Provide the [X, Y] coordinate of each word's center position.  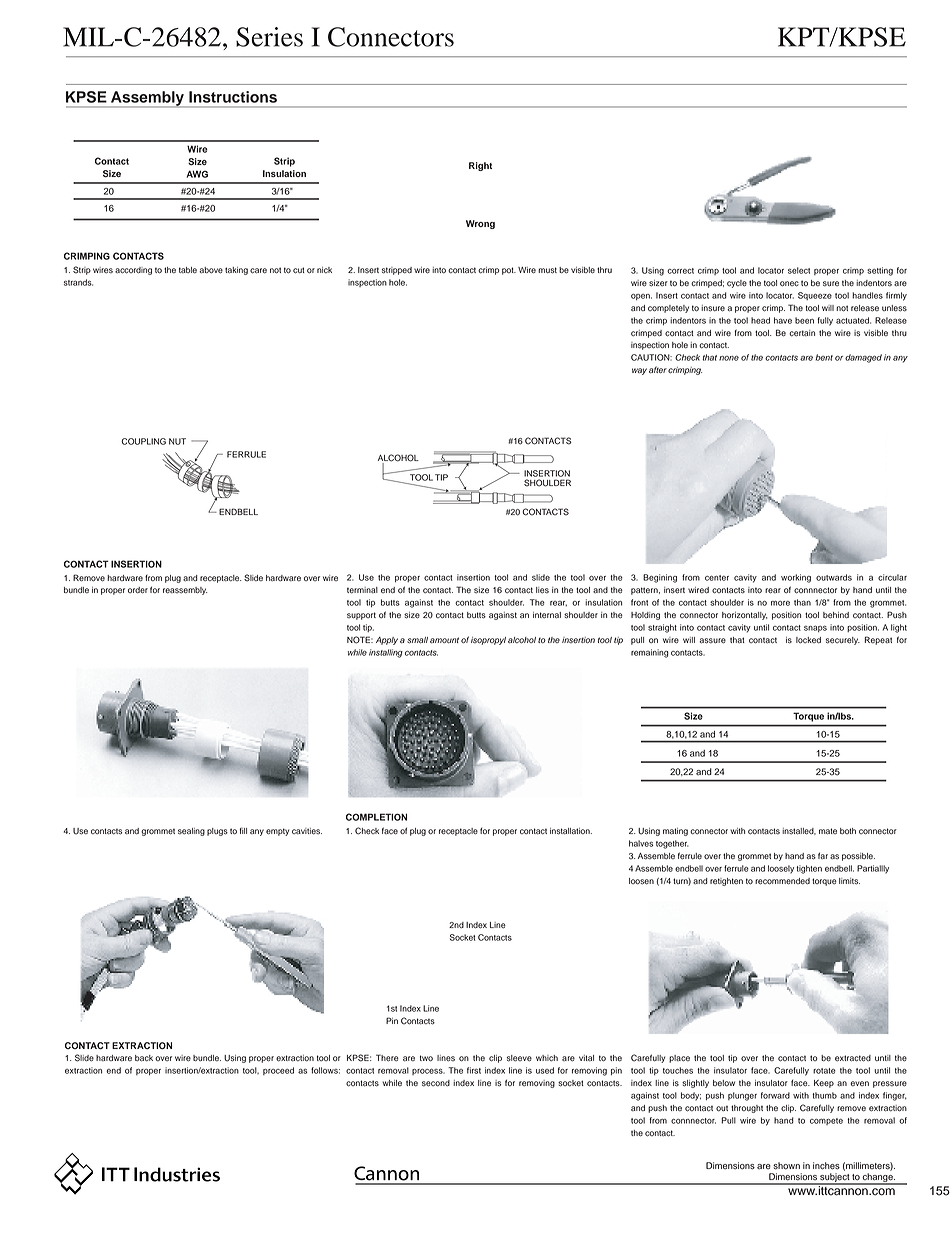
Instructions [233, 97]
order [138, 590]
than [802, 602]
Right [480, 166]
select [799, 270]
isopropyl [488, 641]
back [144, 1058]
